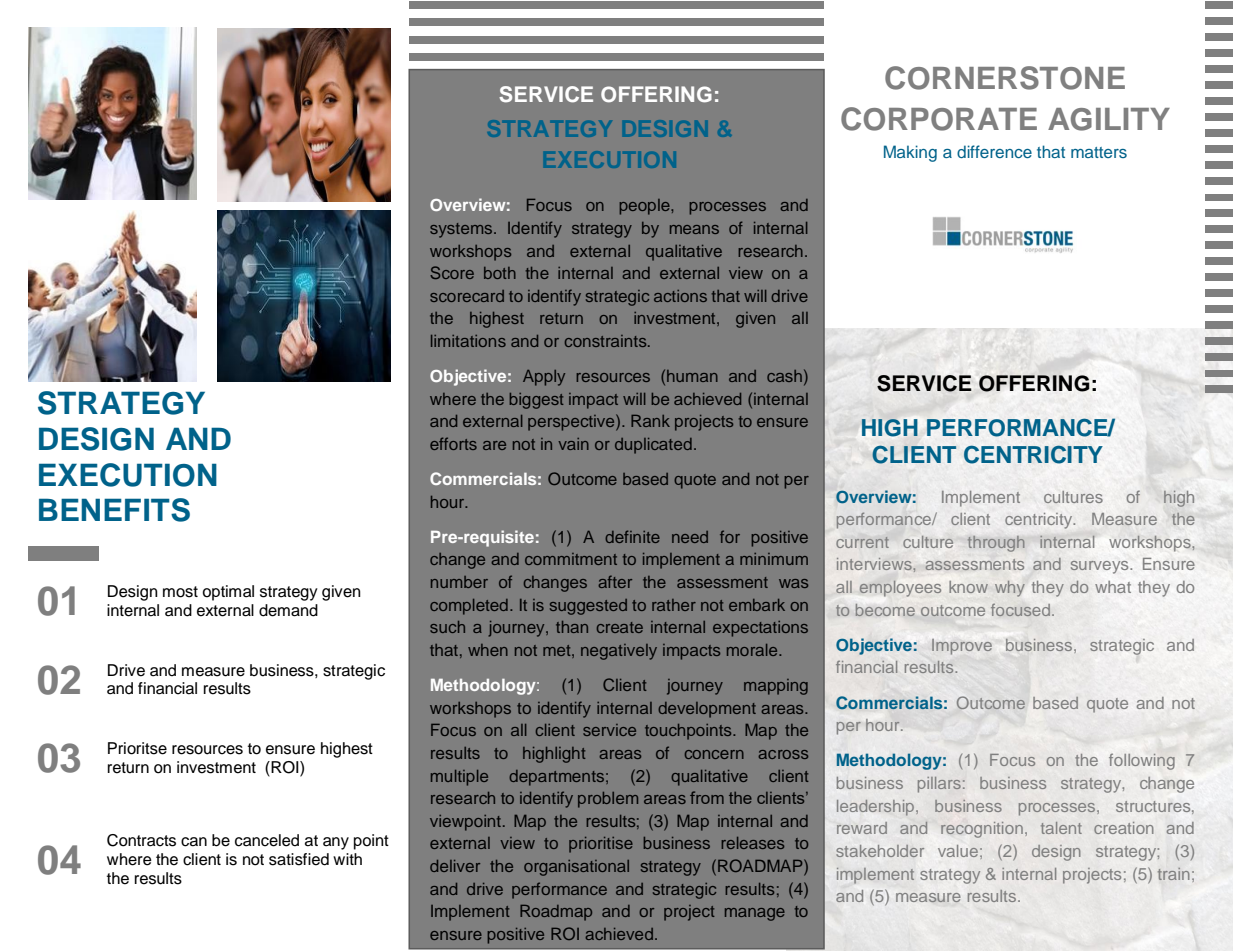  I want to click on limitations, so click(468, 341).
